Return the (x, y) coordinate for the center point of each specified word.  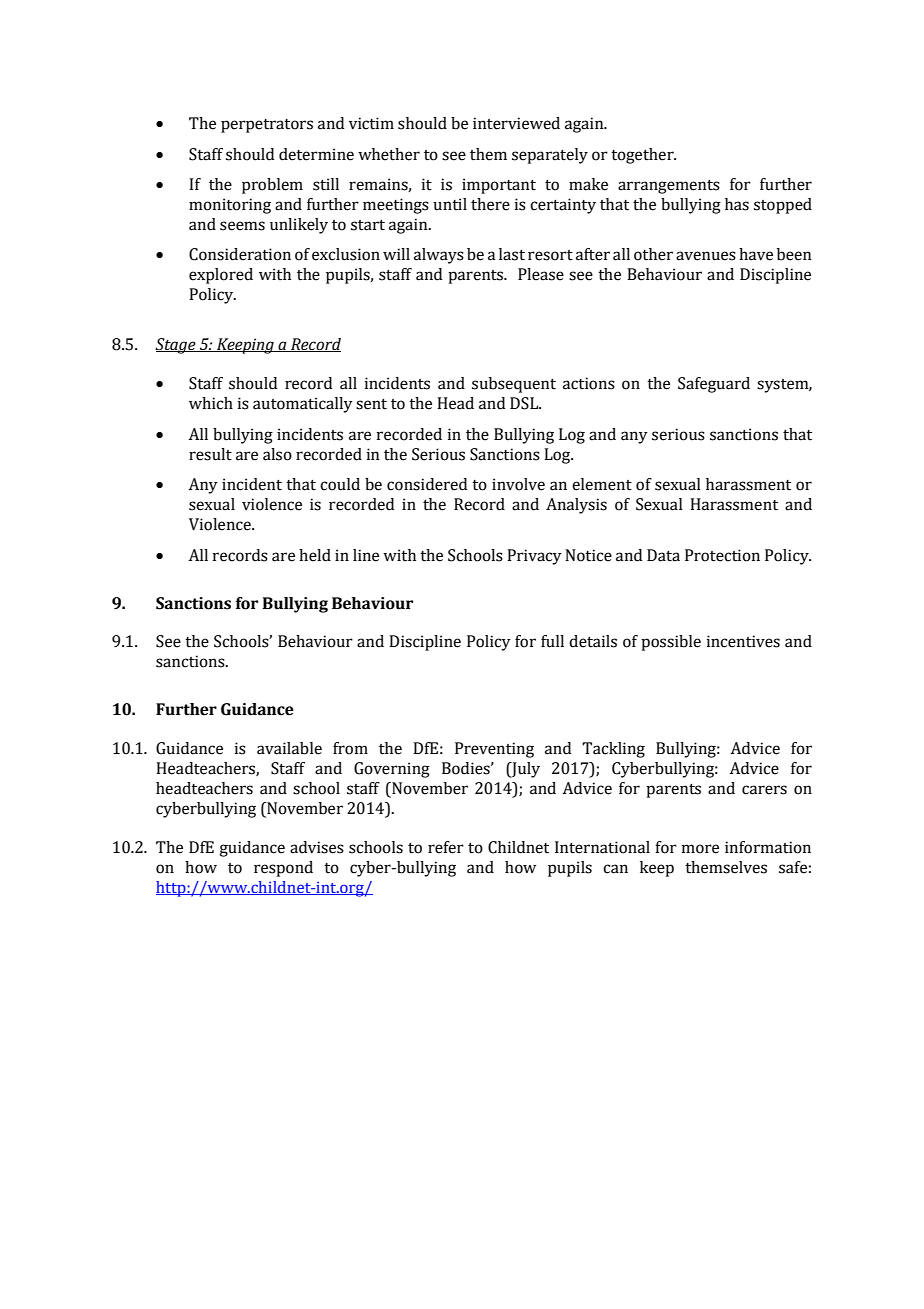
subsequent (514, 385)
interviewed (516, 123)
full (552, 641)
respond (283, 869)
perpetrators (267, 126)
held (315, 555)
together (643, 156)
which (211, 403)
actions (589, 383)
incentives (743, 641)
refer (446, 847)
